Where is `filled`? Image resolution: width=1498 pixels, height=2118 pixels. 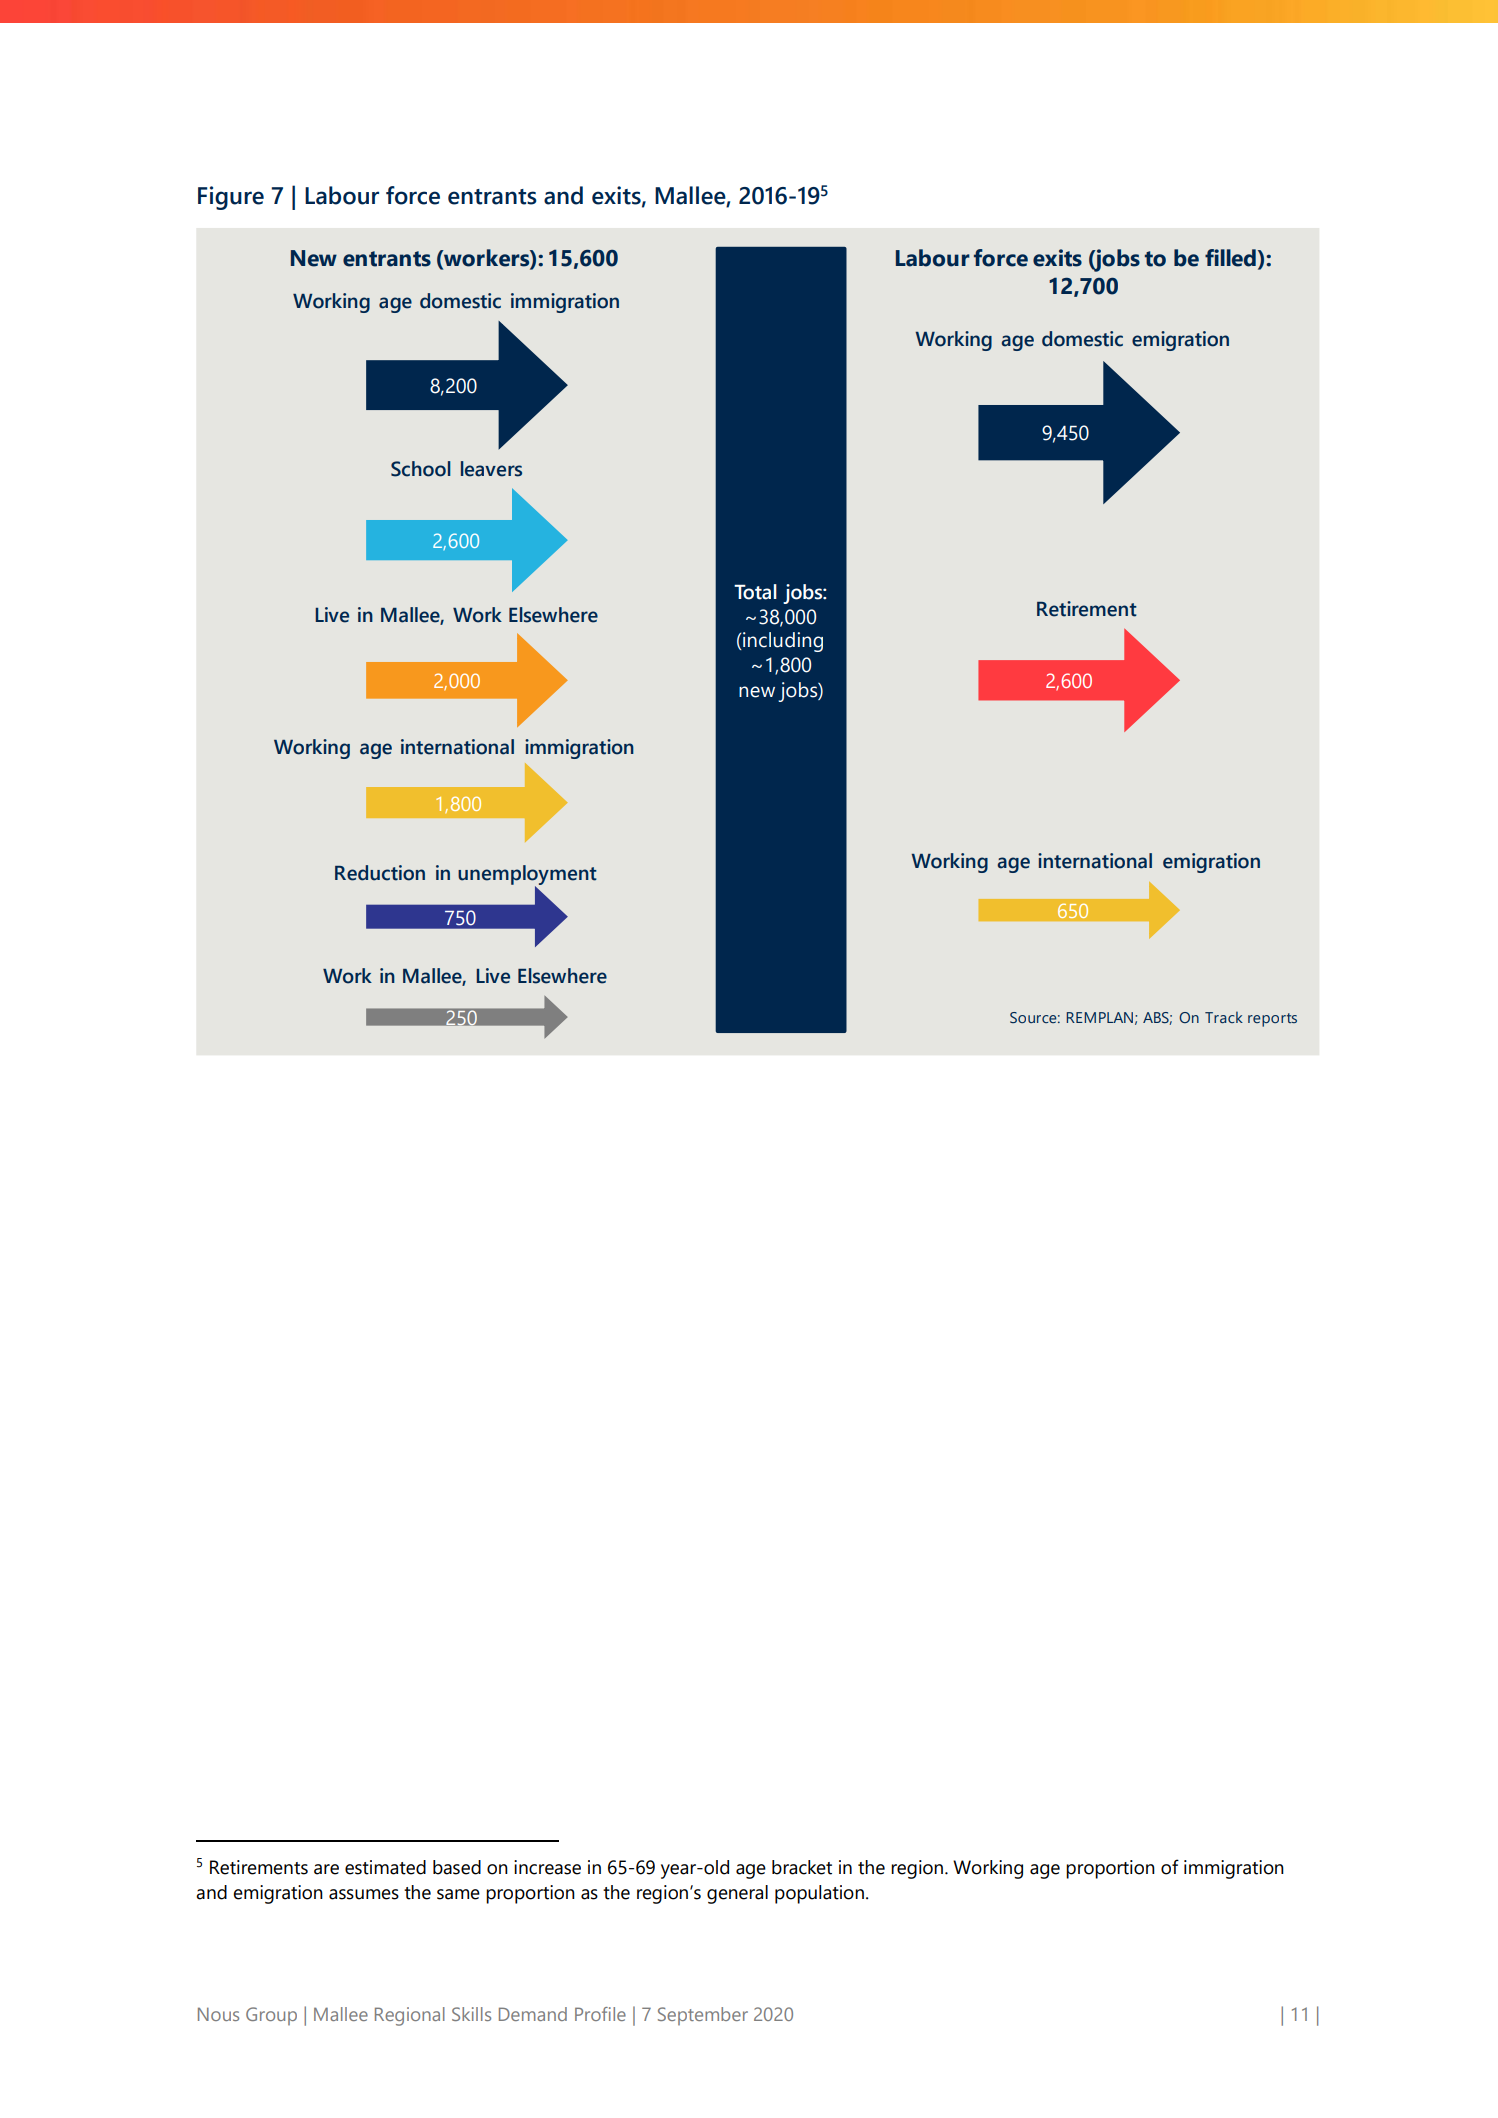
filled is located at coordinates (1230, 258).
